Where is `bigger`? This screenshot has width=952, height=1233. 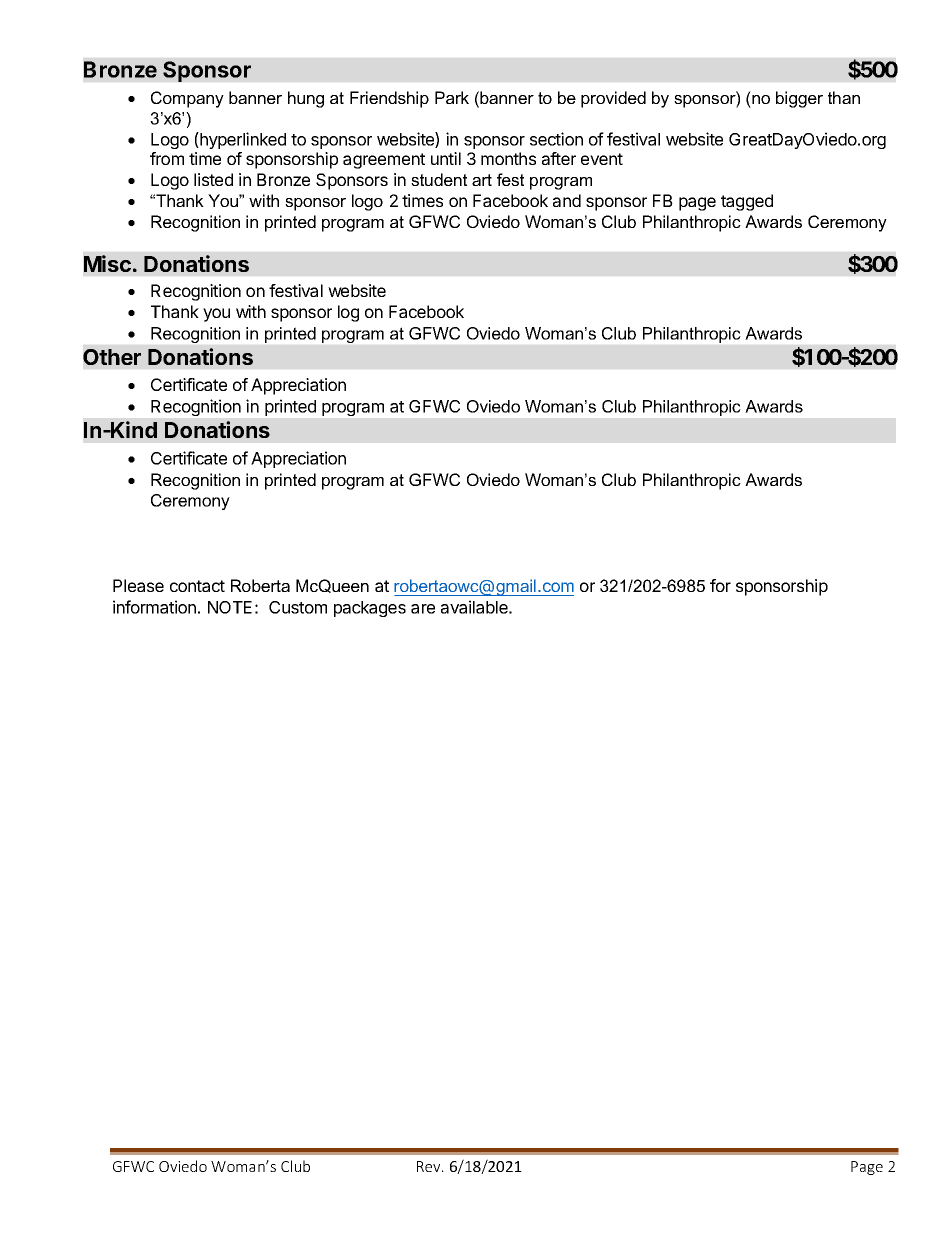 bigger is located at coordinates (799, 99).
